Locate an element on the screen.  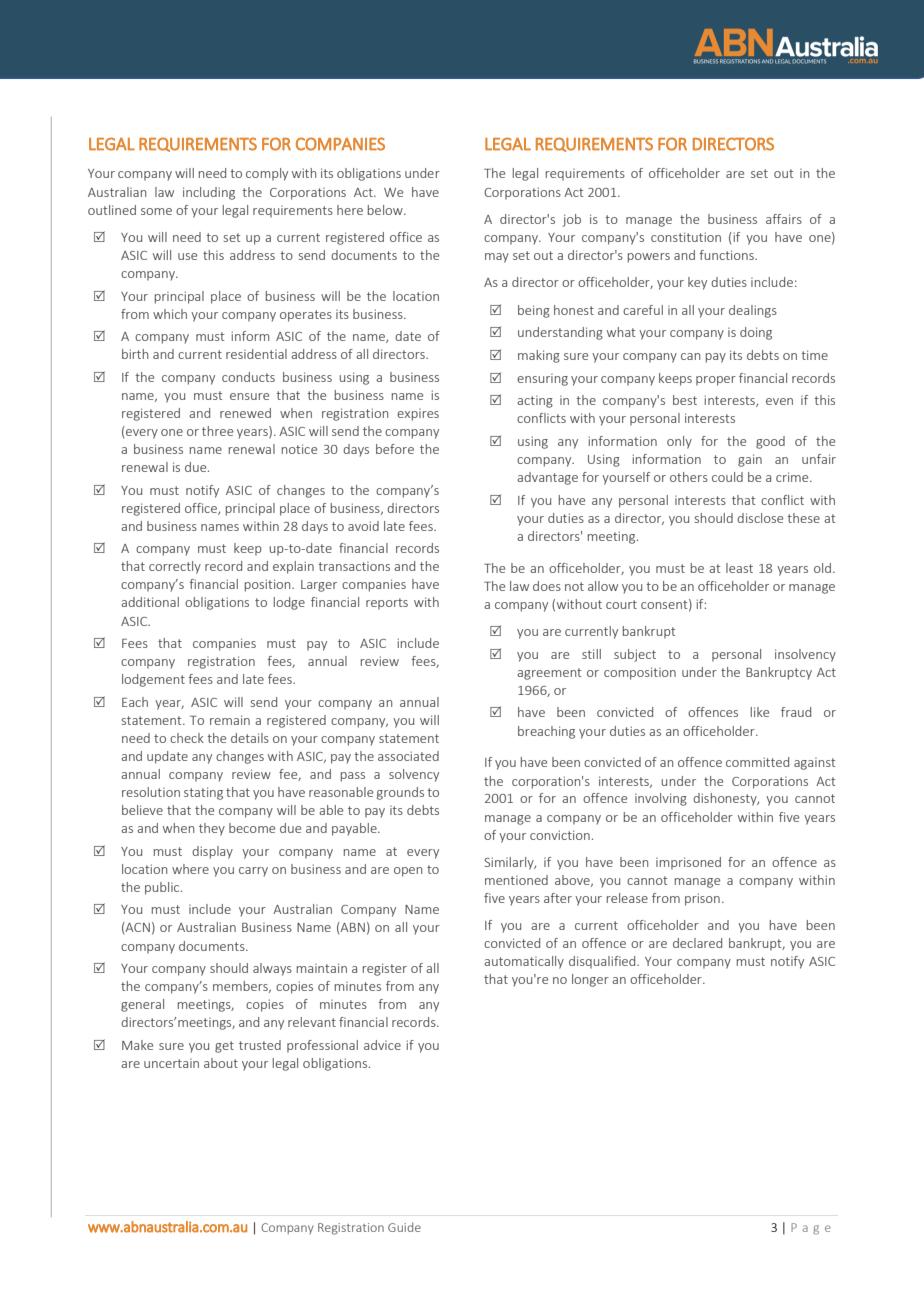
automatically is located at coordinates (524, 962).
